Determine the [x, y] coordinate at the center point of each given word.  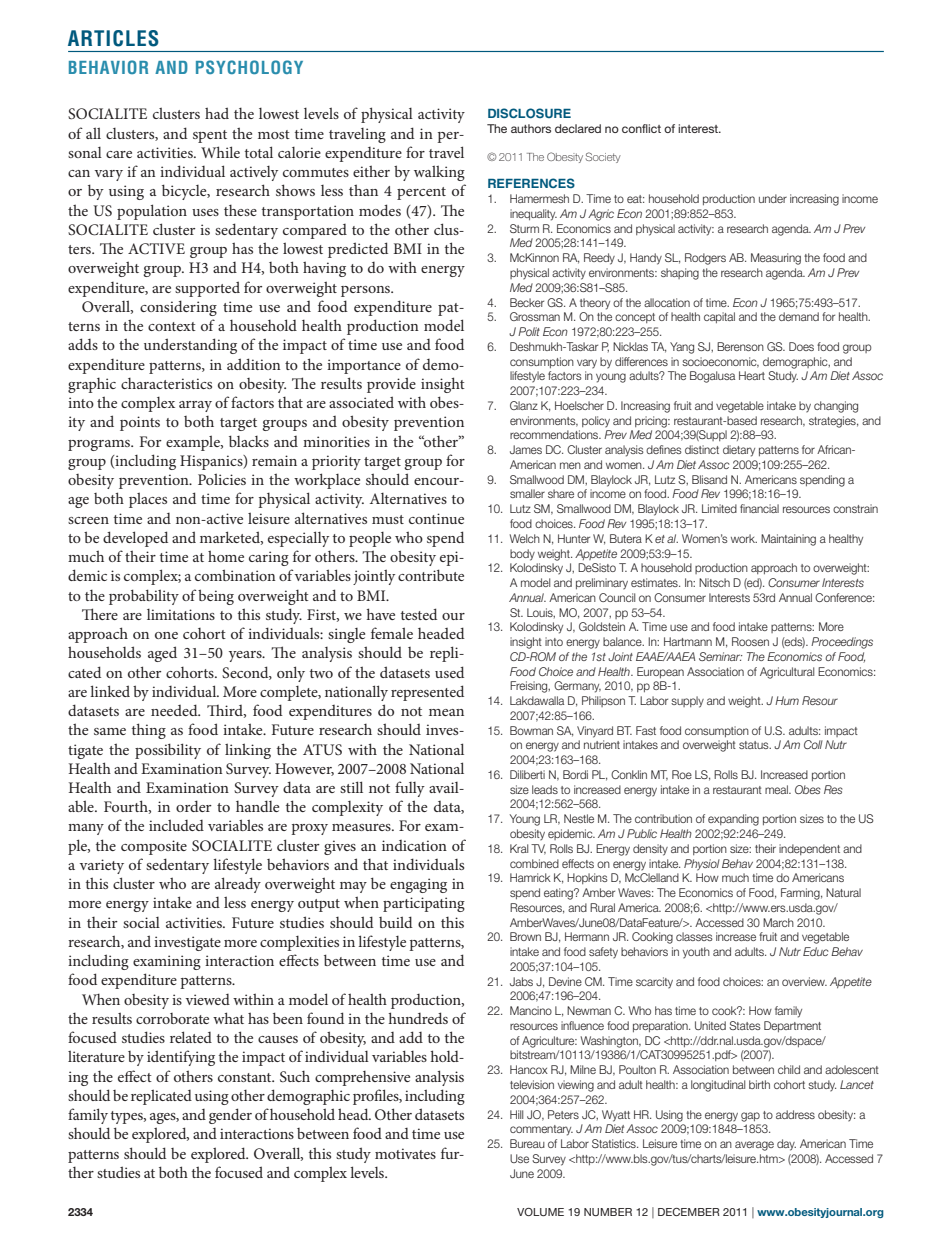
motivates [405, 1153]
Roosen [750, 641]
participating [424, 904]
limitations [181, 614]
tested [419, 614]
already [238, 885]
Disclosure [529, 113]
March [778, 922]
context [172, 326]
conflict [641, 128]
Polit [529, 331]
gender [230, 1116]
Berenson [740, 346]
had [217, 113]
